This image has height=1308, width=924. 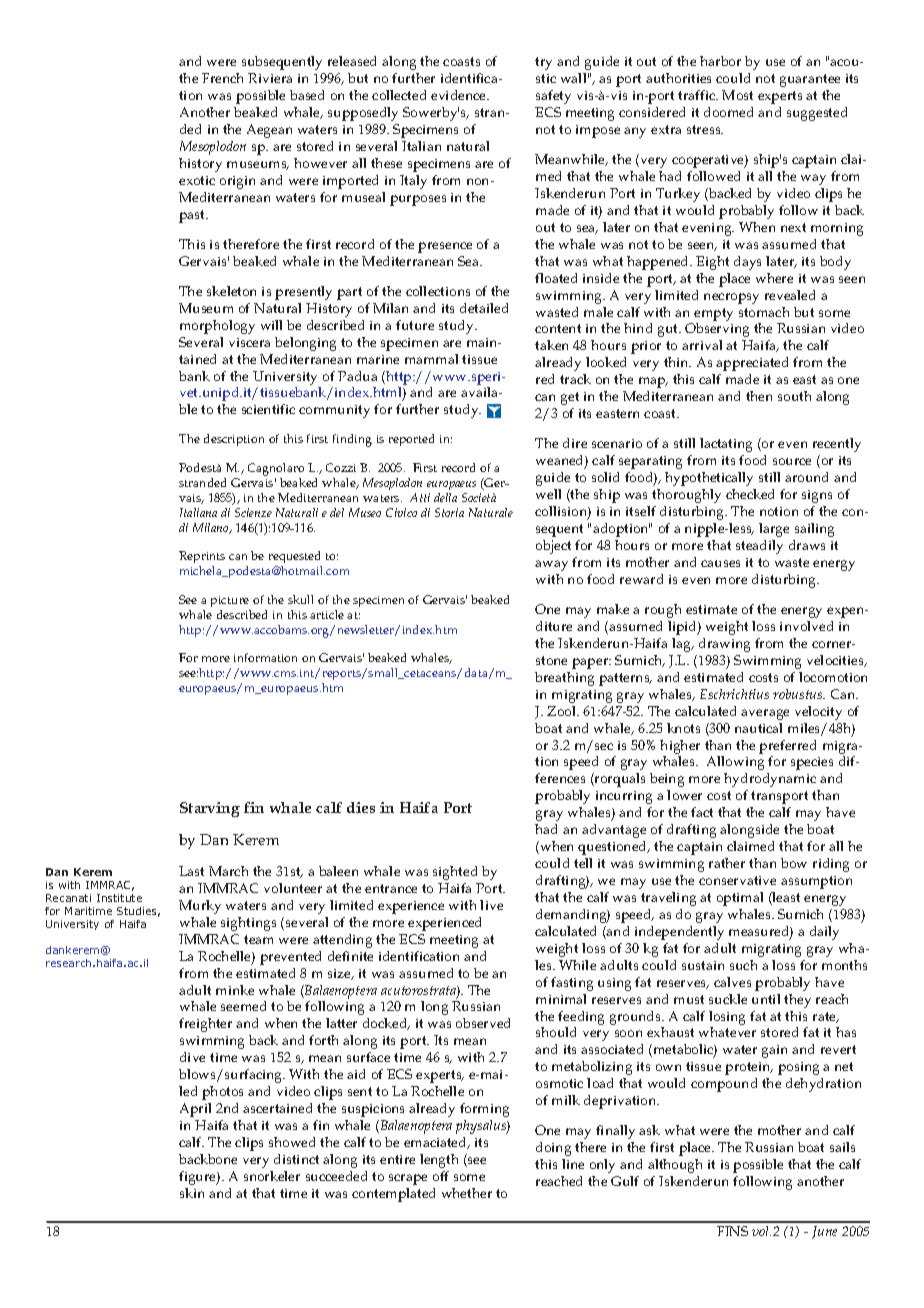 What do you see at coordinates (192, 1193) in the image?
I see `skin` at bounding box center [192, 1193].
